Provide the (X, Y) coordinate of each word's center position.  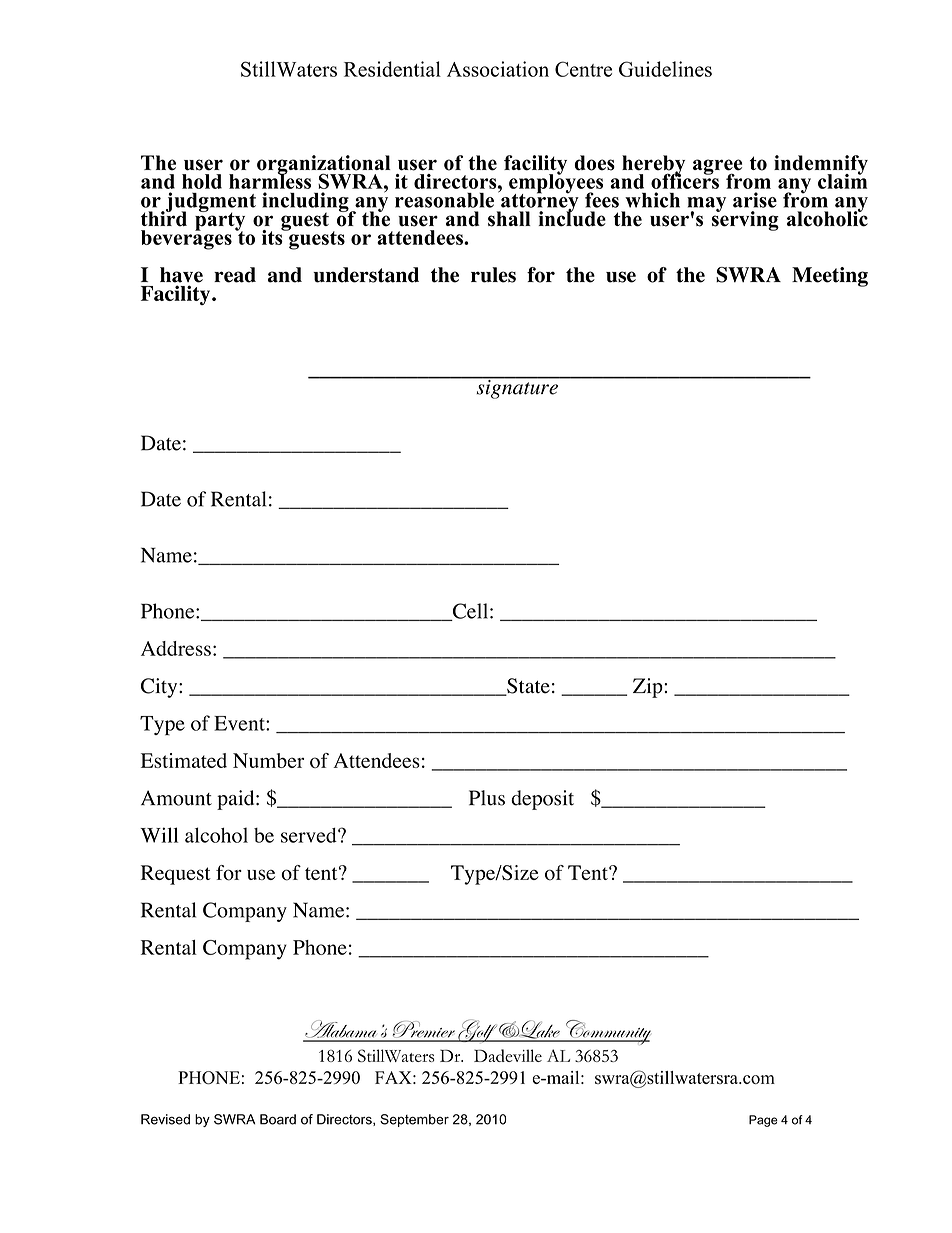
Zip (649, 688)
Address (176, 648)
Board (278, 1119)
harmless (270, 180)
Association (498, 69)
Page (763, 1121)
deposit (542, 800)
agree (717, 168)
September (414, 1120)
